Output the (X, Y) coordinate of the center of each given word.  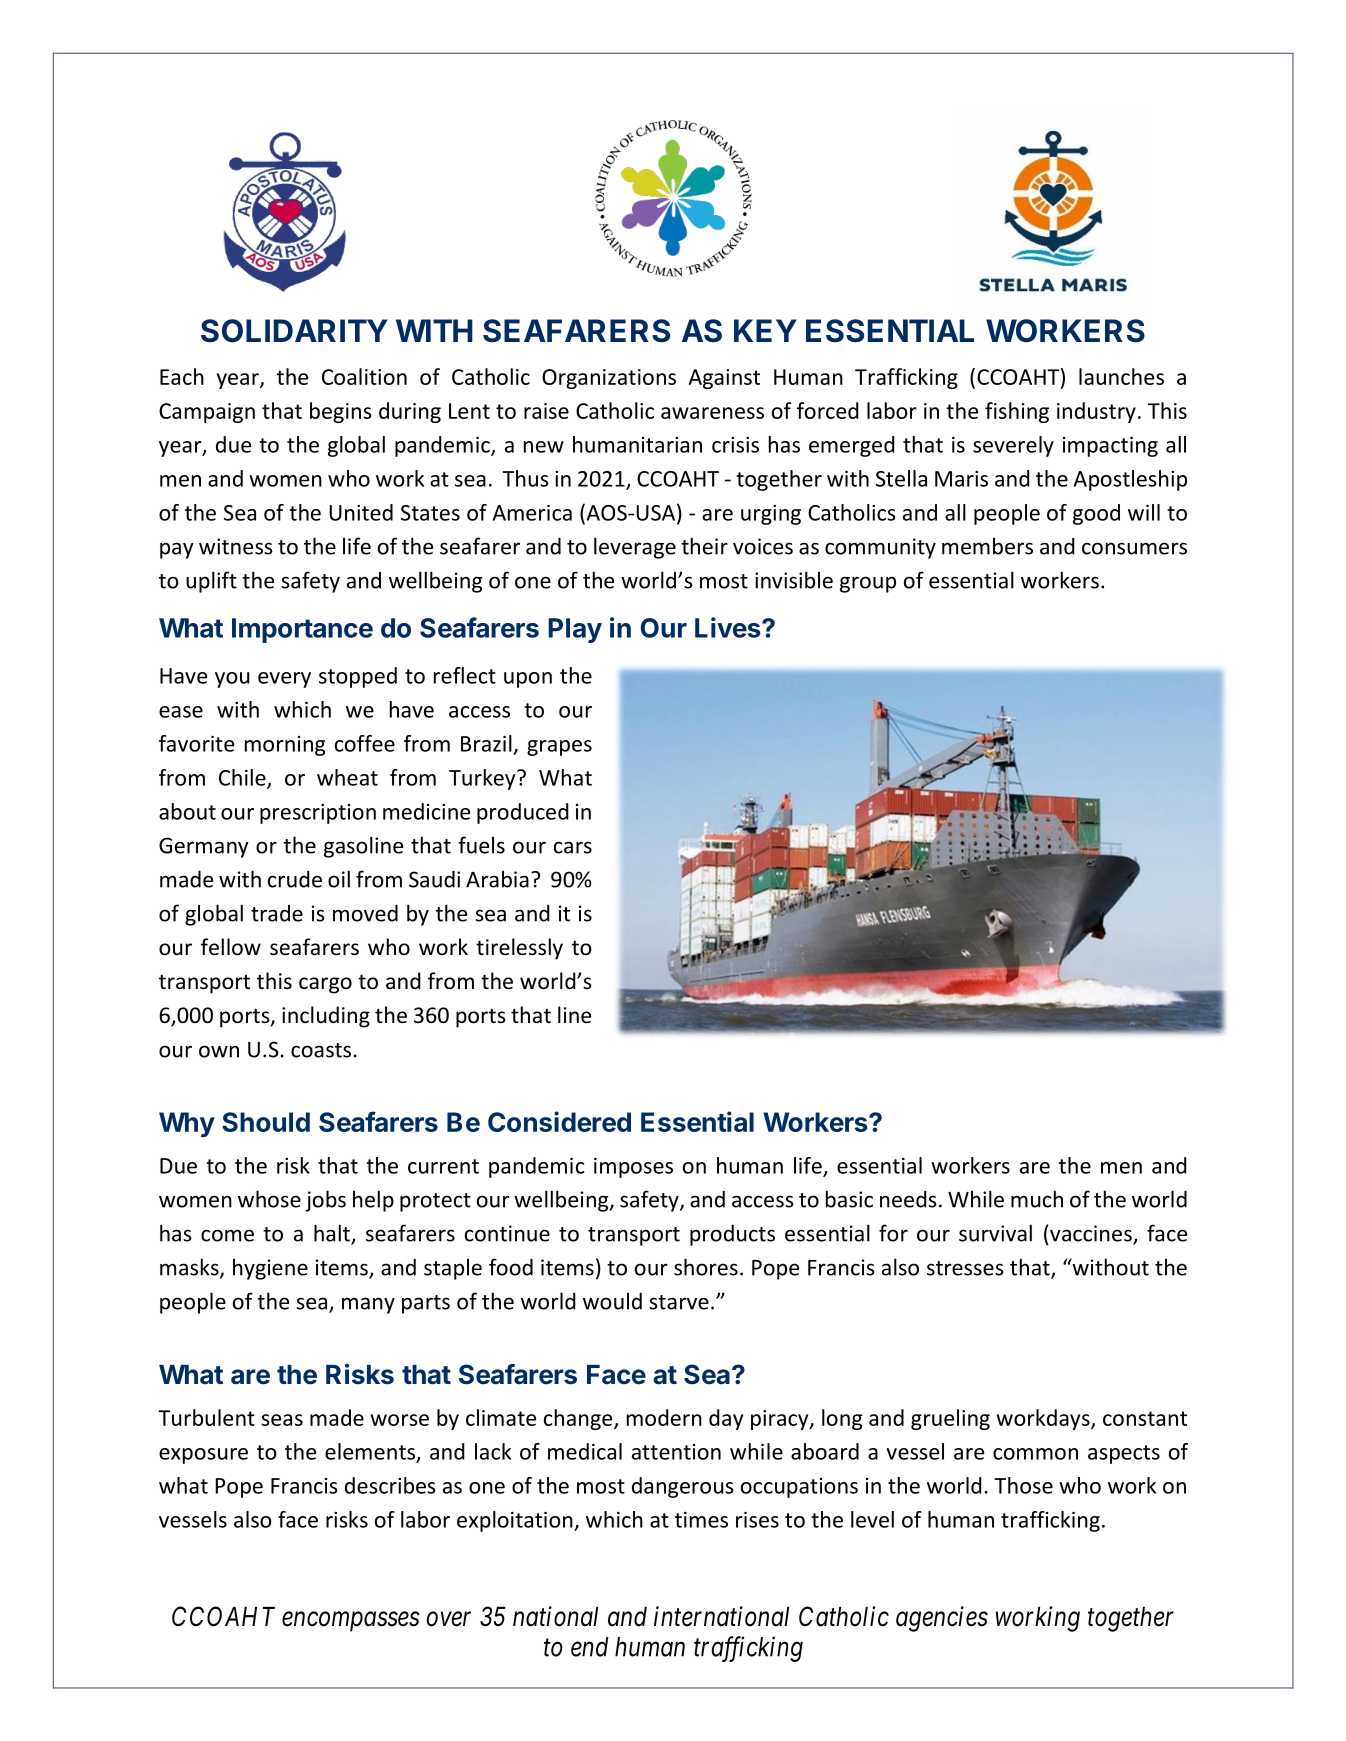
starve (679, 1302)
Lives (729, 627)
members (987, 546)
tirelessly (519, 949)
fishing (1017, 412)
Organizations (609, 379)
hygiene (270, 1269)
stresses (965, 1268)
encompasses (351, 1622)
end (590, 1647)
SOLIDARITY (294, 331)
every (284, 680)
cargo (325, 985)
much (1037, 1199)
